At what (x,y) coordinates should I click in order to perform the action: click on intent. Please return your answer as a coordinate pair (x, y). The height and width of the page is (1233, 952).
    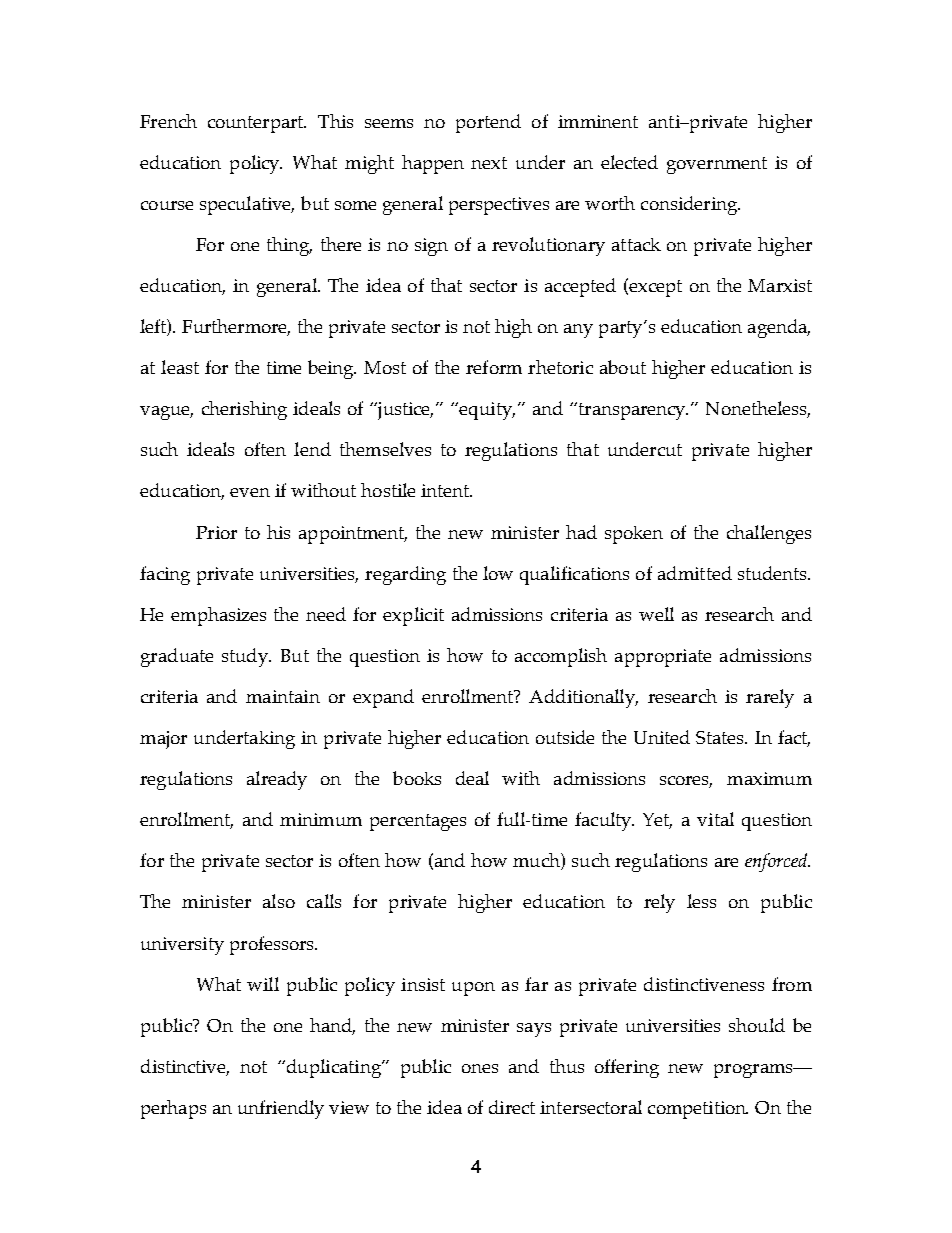
    Looking at the image, I should click on (446, 490).
